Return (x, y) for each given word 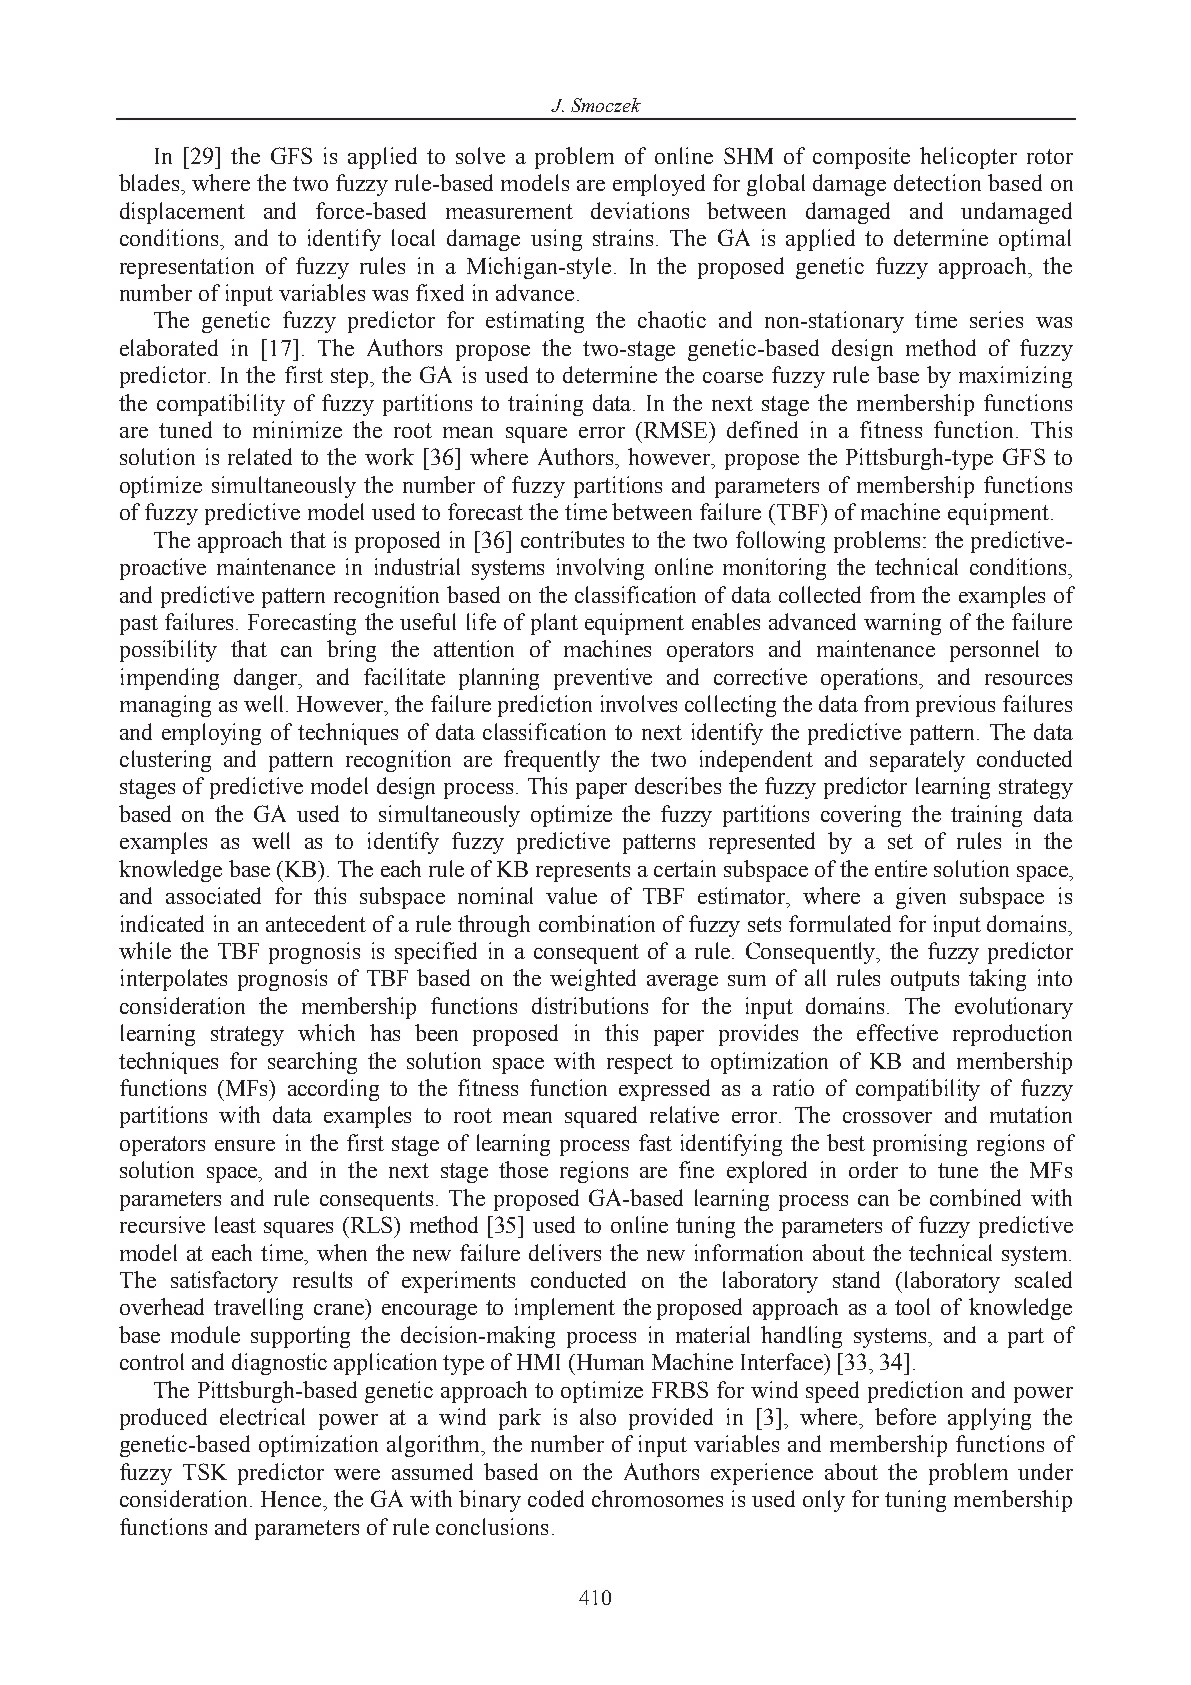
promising (920, 1145)
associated (213, 895)
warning (902, 624)
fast (655, 1142)
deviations (640, 210)
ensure (245, 1145)
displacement (182, 213)
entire (901, 868)
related (260, 456)
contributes (572, 539)
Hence (292, 1499)
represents (583, 872)
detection (937, 182)
